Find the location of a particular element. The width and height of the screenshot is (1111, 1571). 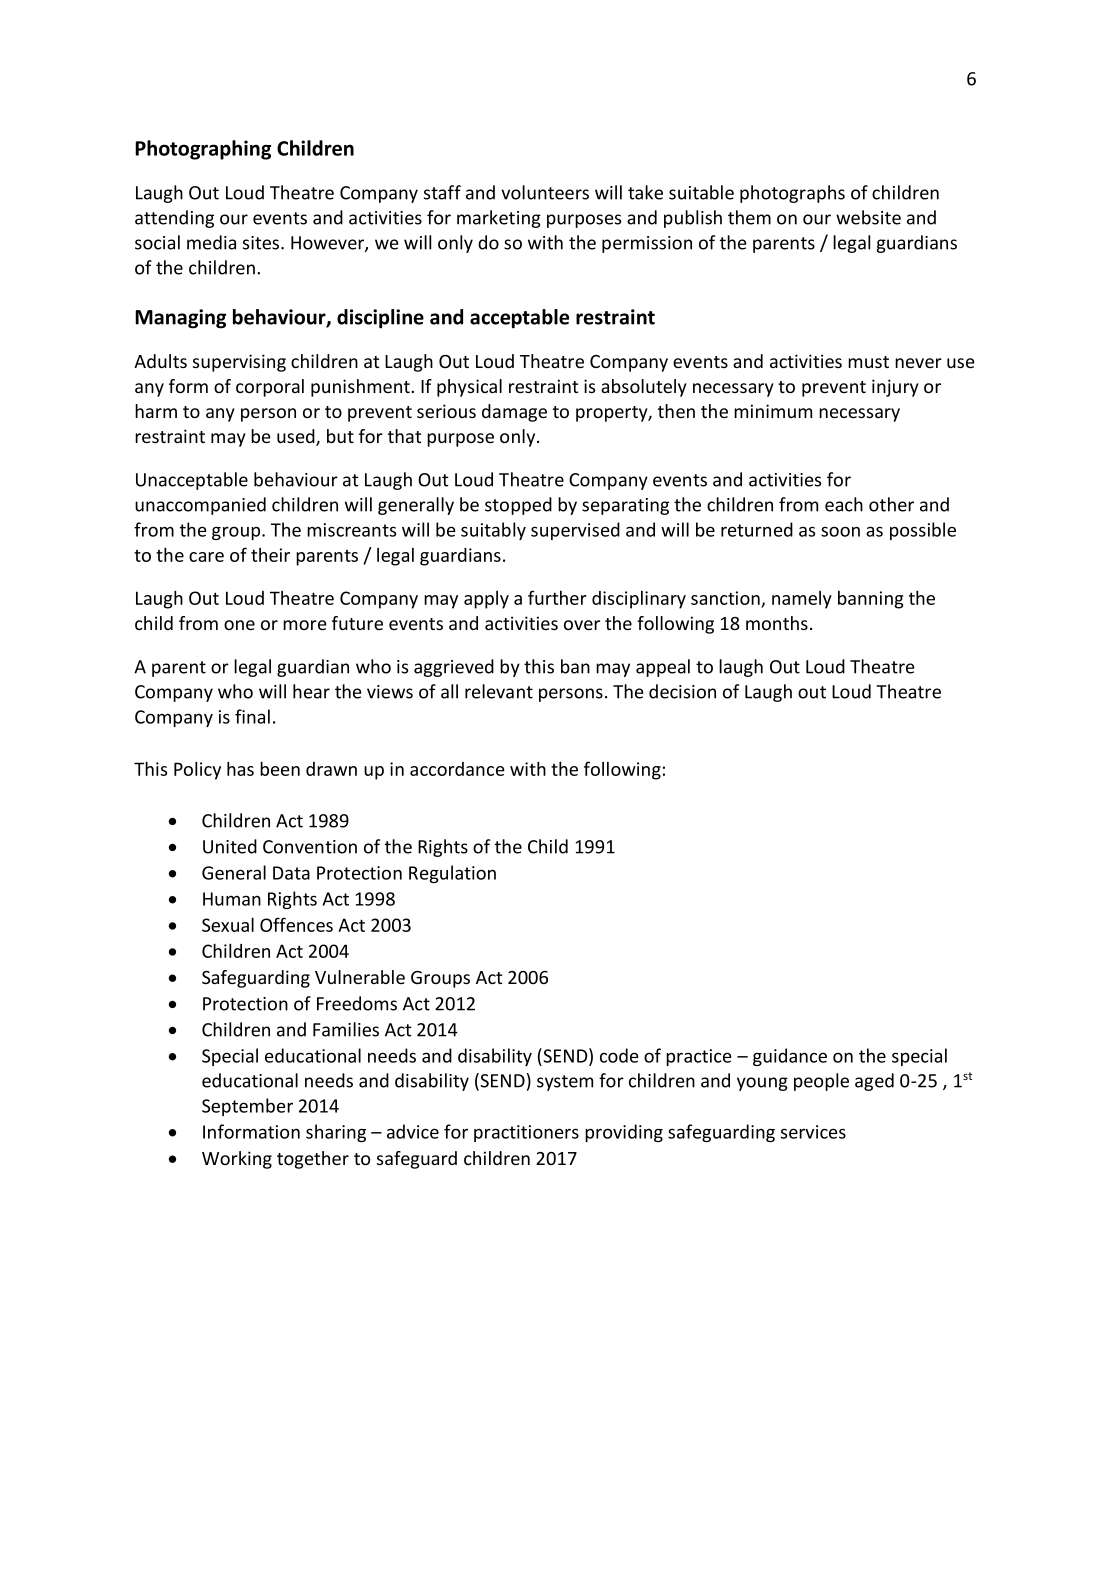

September is located at coordinates (247, 1107).
